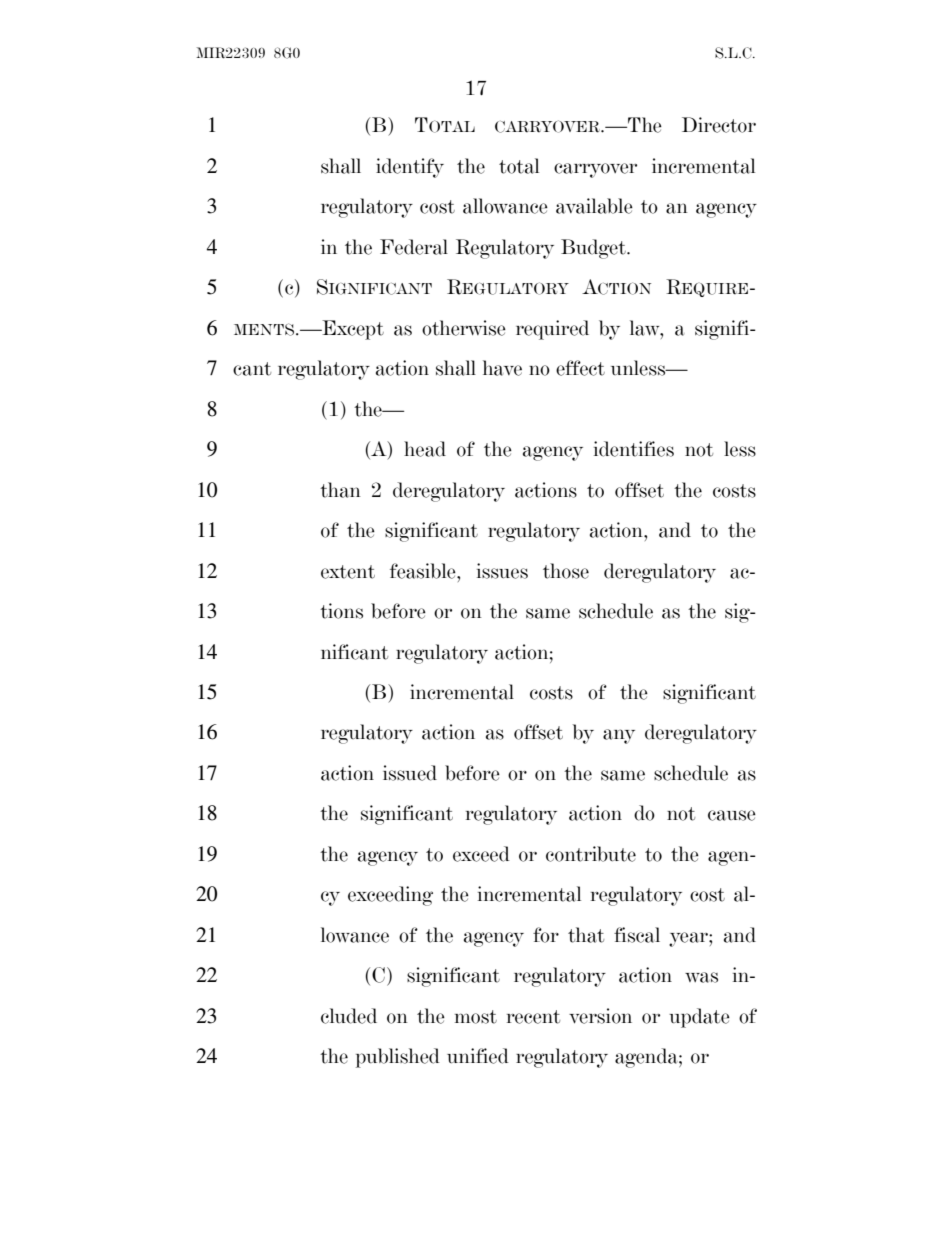  I want to click on available, so click(594, 206).
